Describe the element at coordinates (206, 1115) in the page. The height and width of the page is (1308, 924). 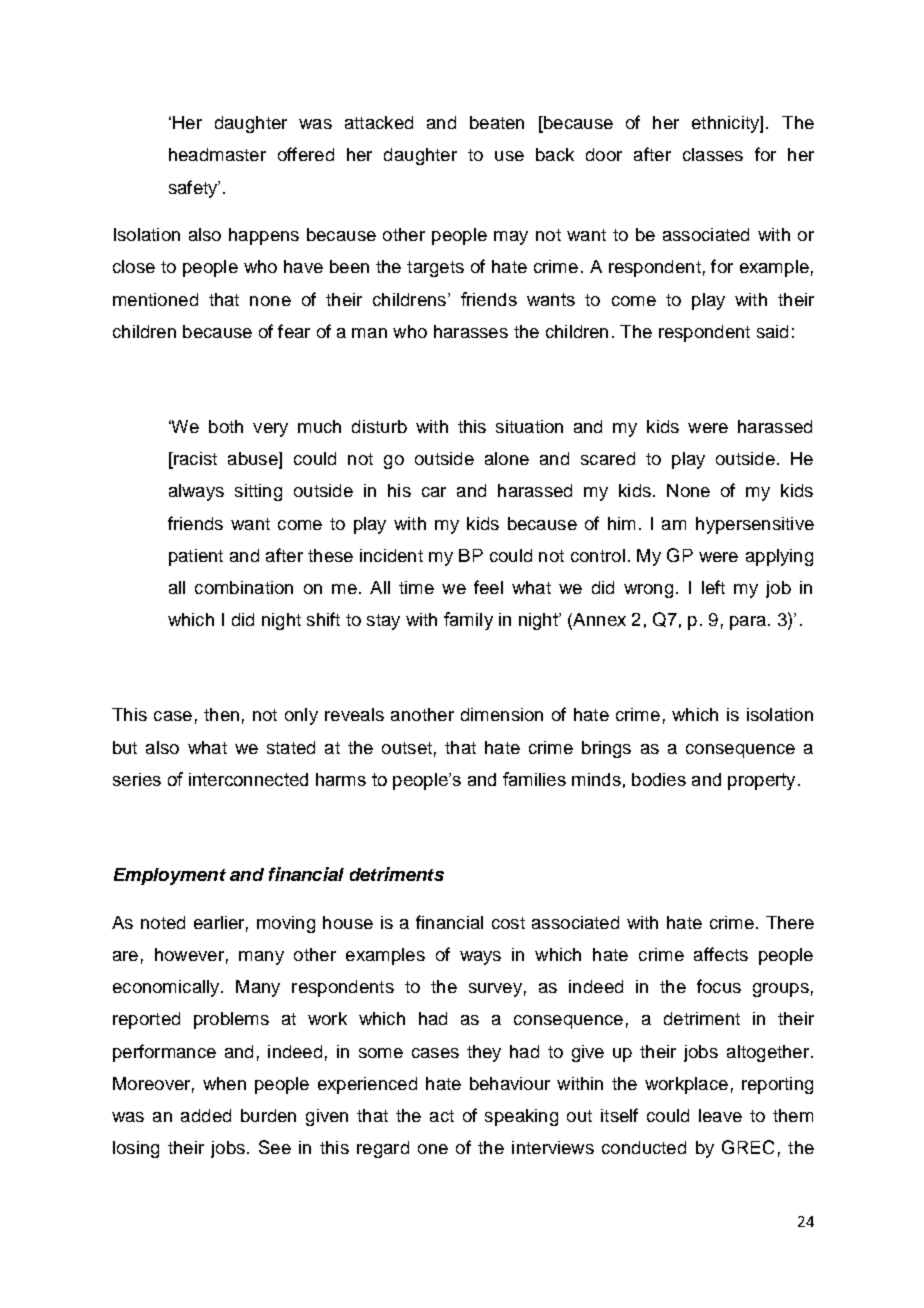
I see `added` at that location.
